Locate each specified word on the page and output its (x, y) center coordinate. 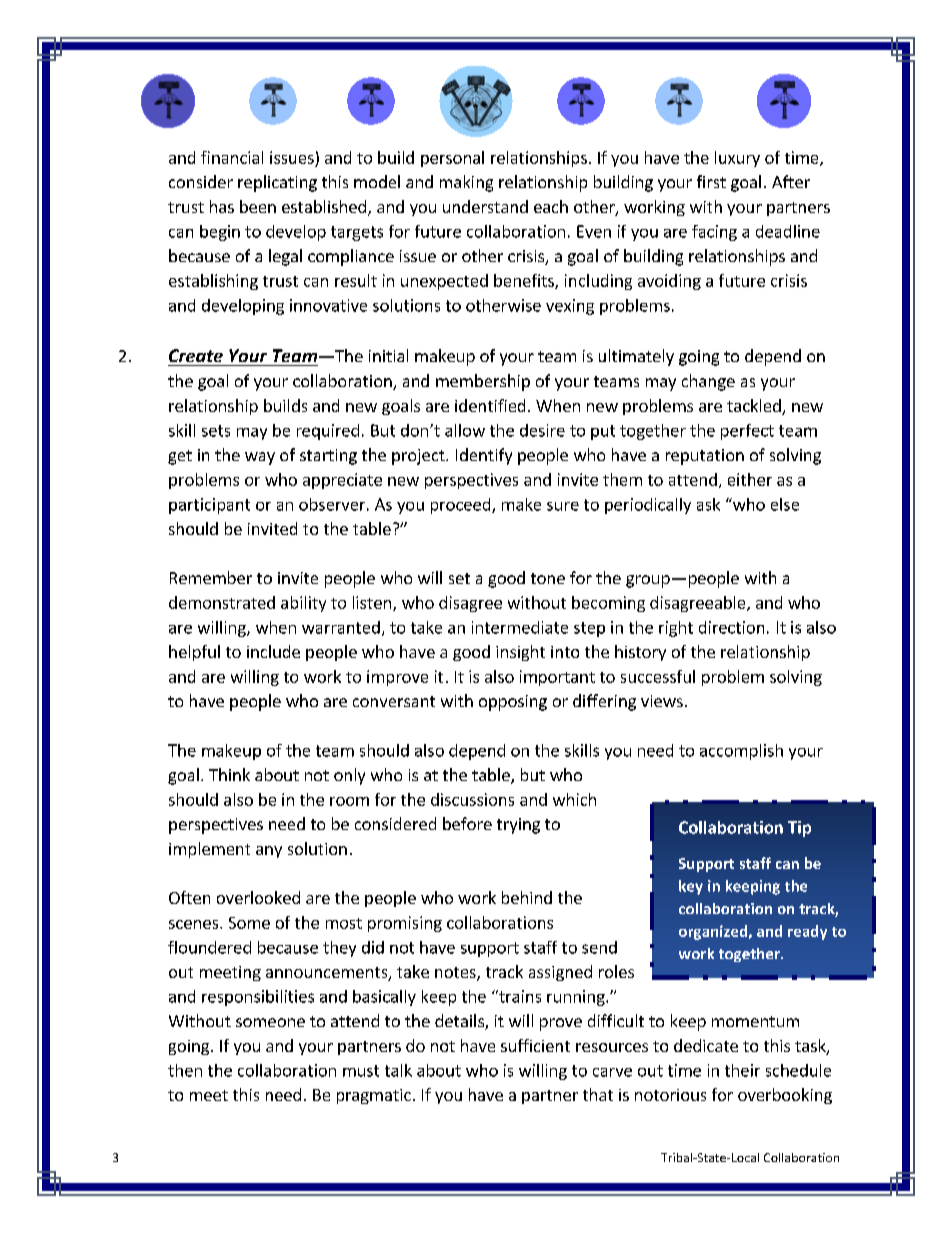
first (711, 181)
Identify (484, 456)
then (185, 1070)
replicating (277, 183)
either (750, 479)
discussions (472, 799)
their (742, 1070)
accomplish (741, 752)
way (260, 458)
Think (229, 774)
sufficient (535, 1045)
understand (485, 206)
